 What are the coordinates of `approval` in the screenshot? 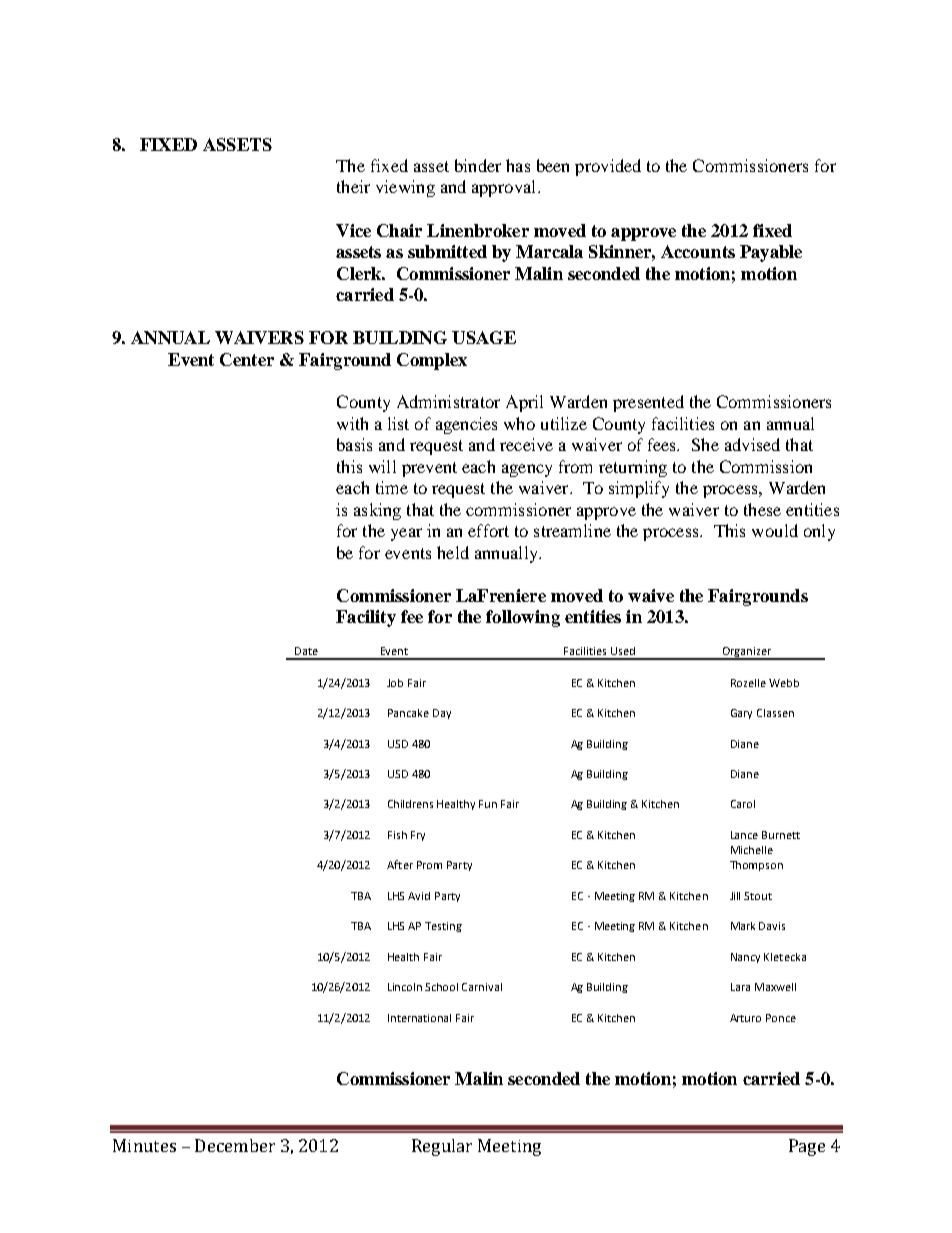 It's located at (505, 188).
